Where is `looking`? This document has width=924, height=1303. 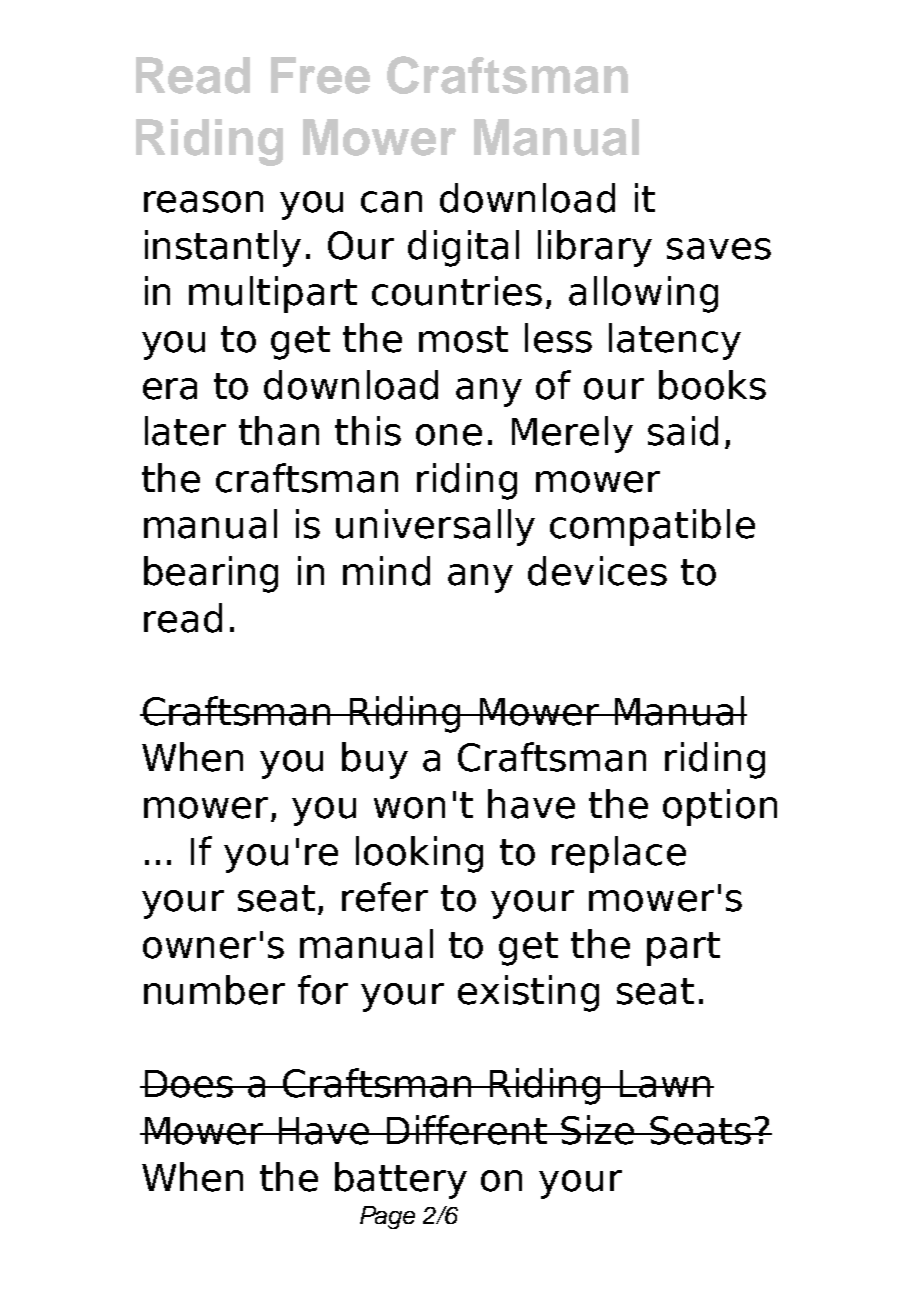
looking is located at coordinates (419, 854).
